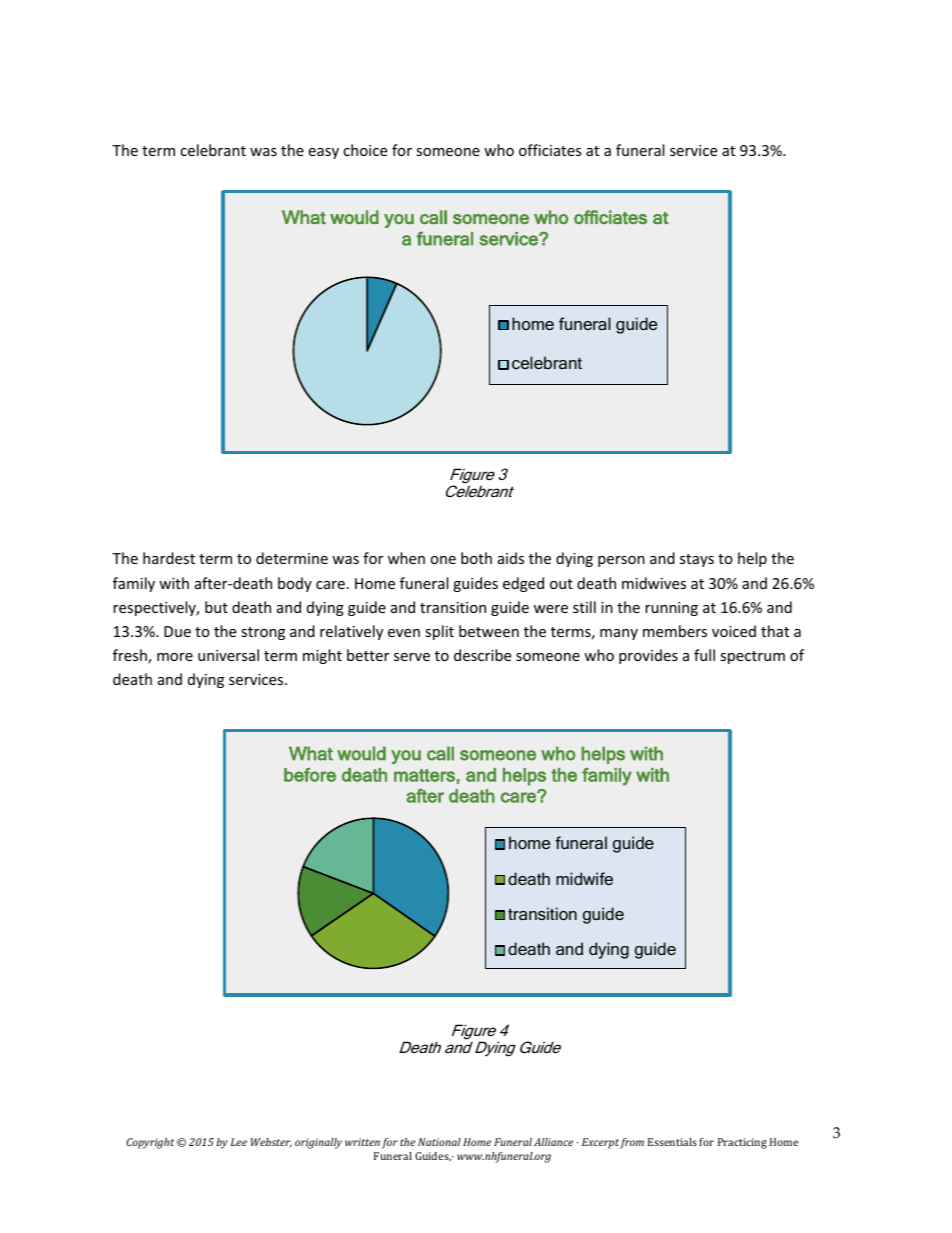 The image size is (952, 1233). Describe the element at coordinates (704, 655) in the screenshot. I see `full` at that location.
